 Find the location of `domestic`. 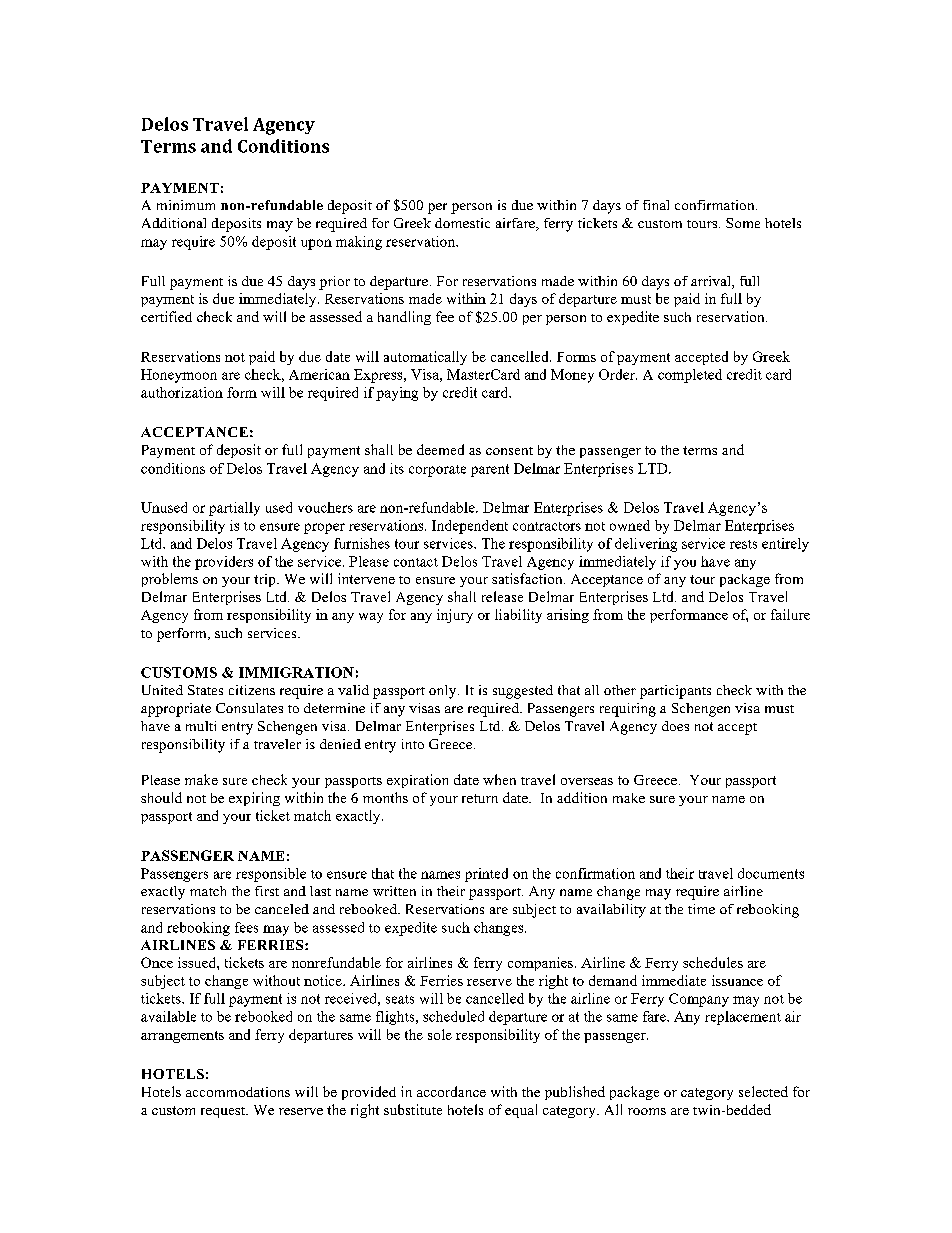

domestic is located at coordinates (462, 223).
